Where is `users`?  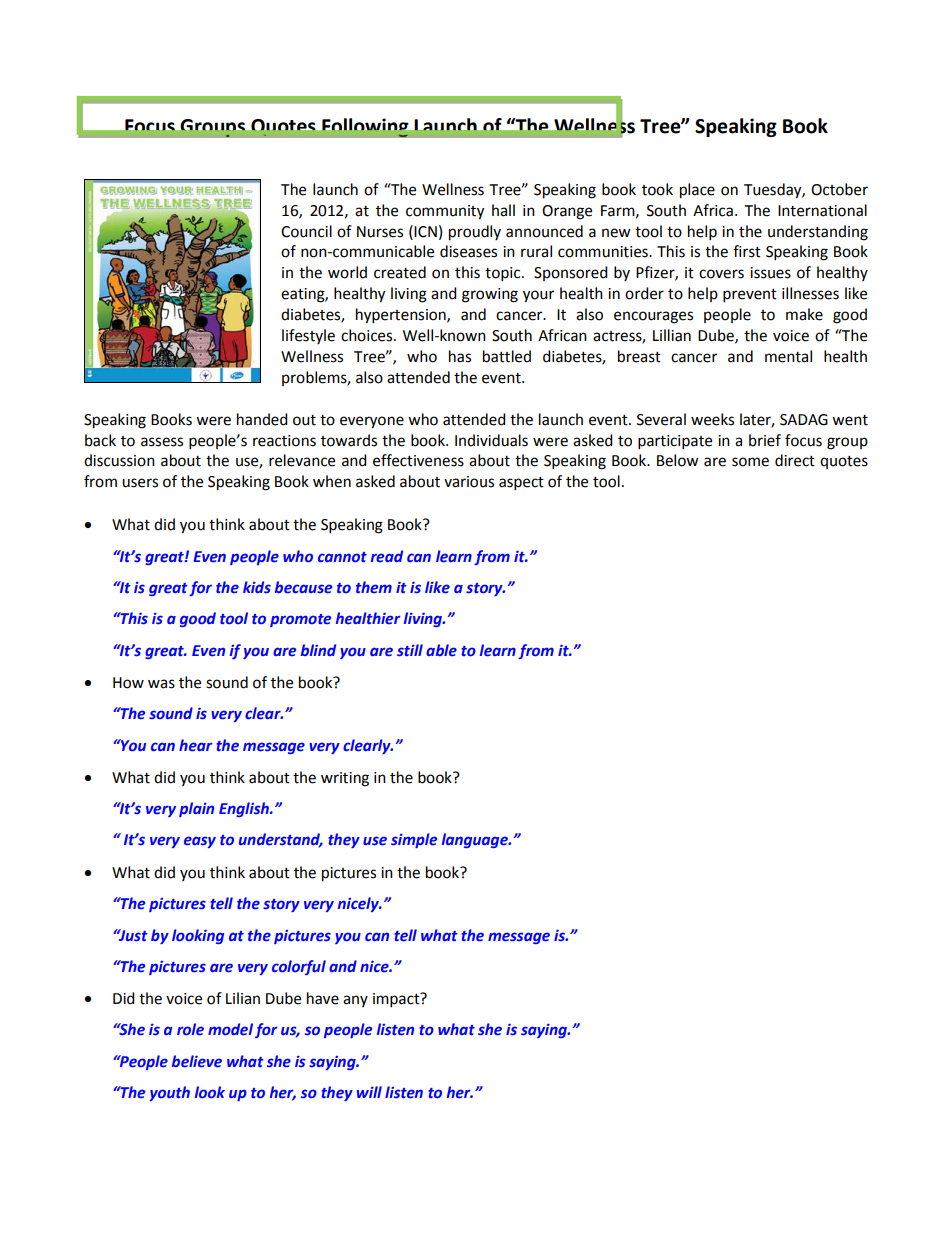
users is located at coordinates (140, 483).
